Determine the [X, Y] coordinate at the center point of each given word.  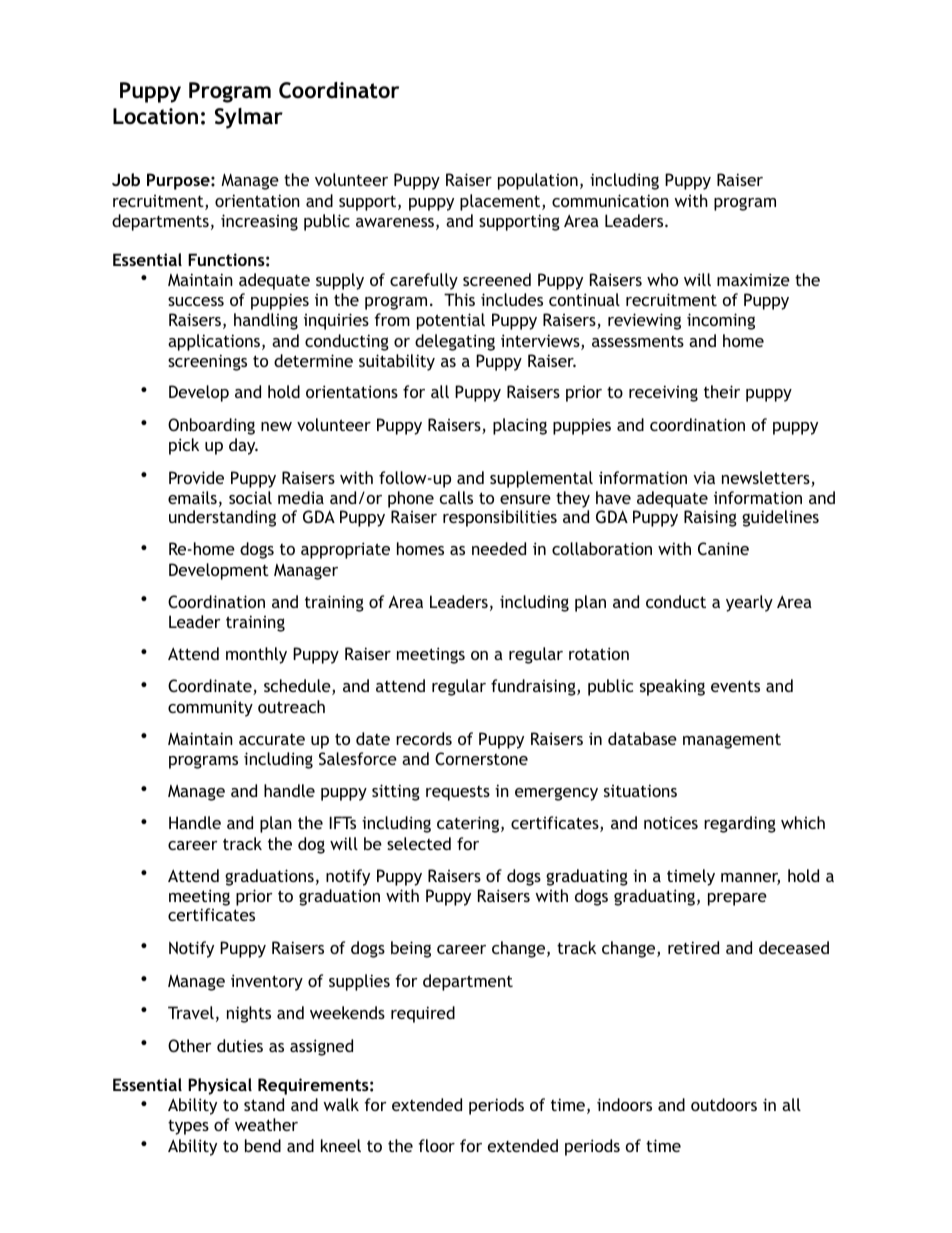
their [722, 391]
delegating [455, 342]
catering [469, 824]
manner [750, 879]
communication [610, 200]
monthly [256, 655]
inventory [267, 982]
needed [499, 548]
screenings [207, 362]
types [188, 1127]
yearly [749, 603]
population [538, 181]
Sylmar [249, 118]
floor [436, 1145]
